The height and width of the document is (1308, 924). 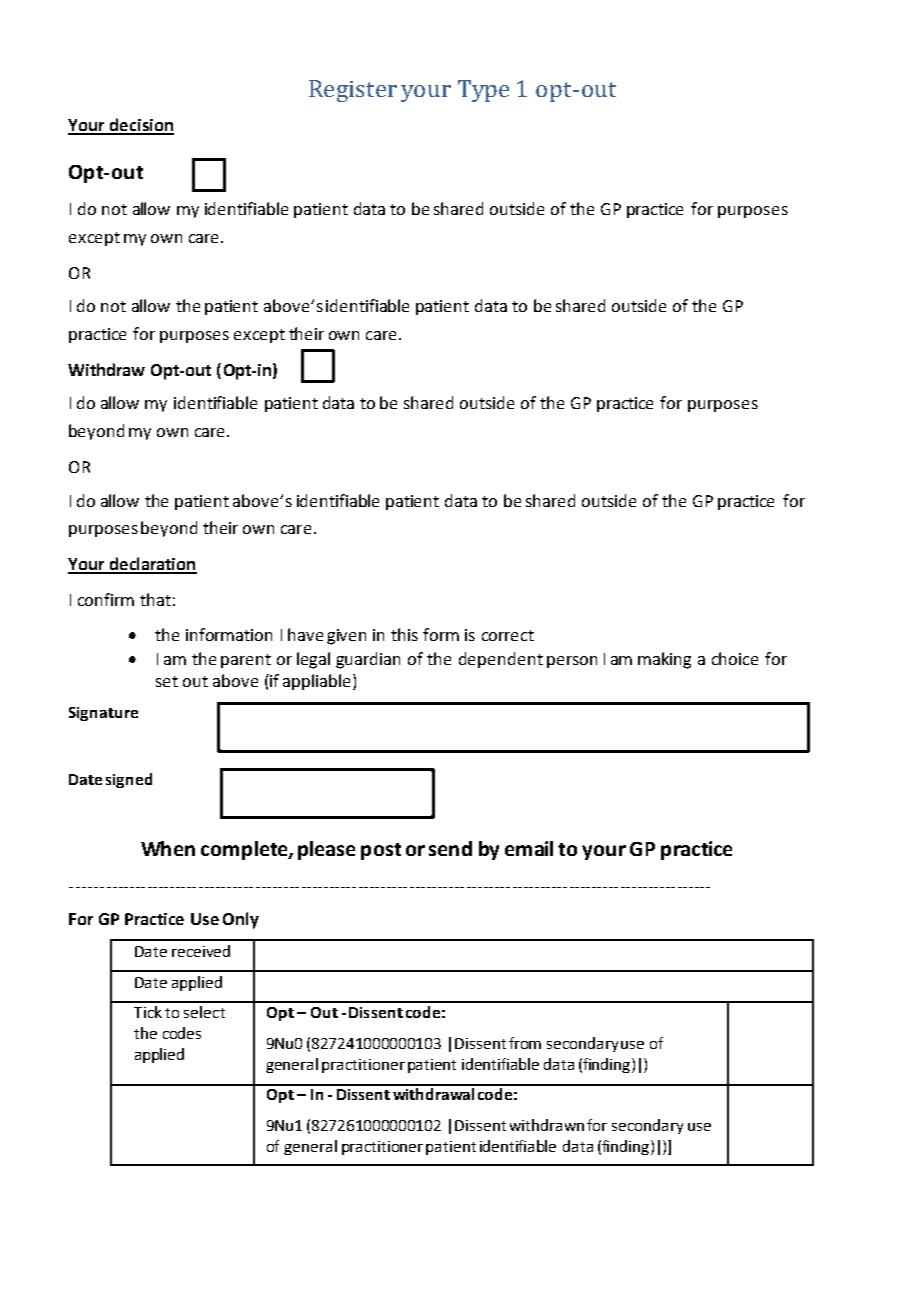 What do you see at coordinates (508, 635) in the document?
I see `correct` at bounding box center [508, 635].
